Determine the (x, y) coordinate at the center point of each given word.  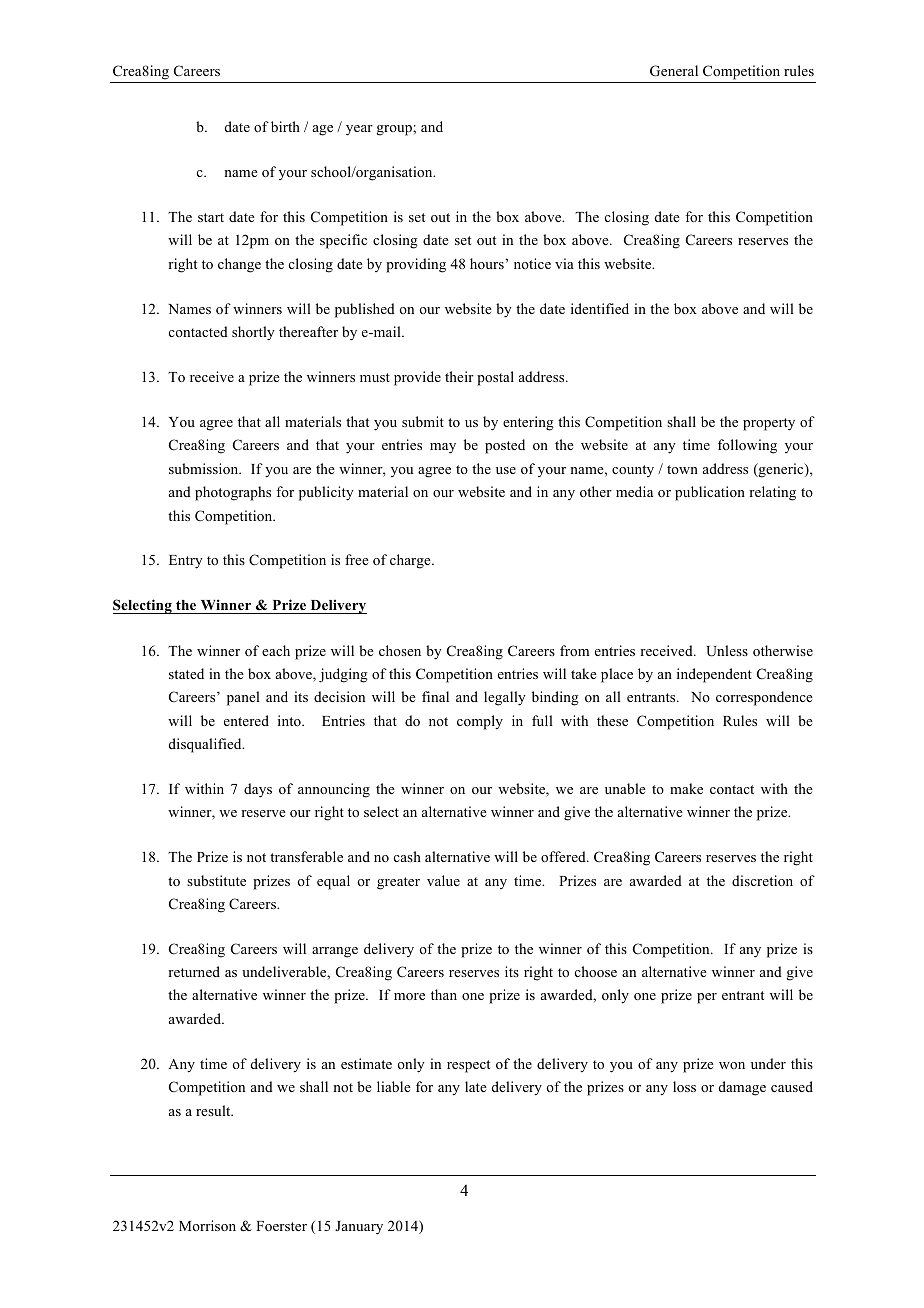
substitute (216, 880)
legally (505, 698)
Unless (727, 651)
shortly (253, 333)
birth (285, 126)
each (276, 650)
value (443, 880)
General (674, 71)
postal (495, 378)
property (769, 424)
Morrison (207, 1225)
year (359, 130)
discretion (762, 880)
